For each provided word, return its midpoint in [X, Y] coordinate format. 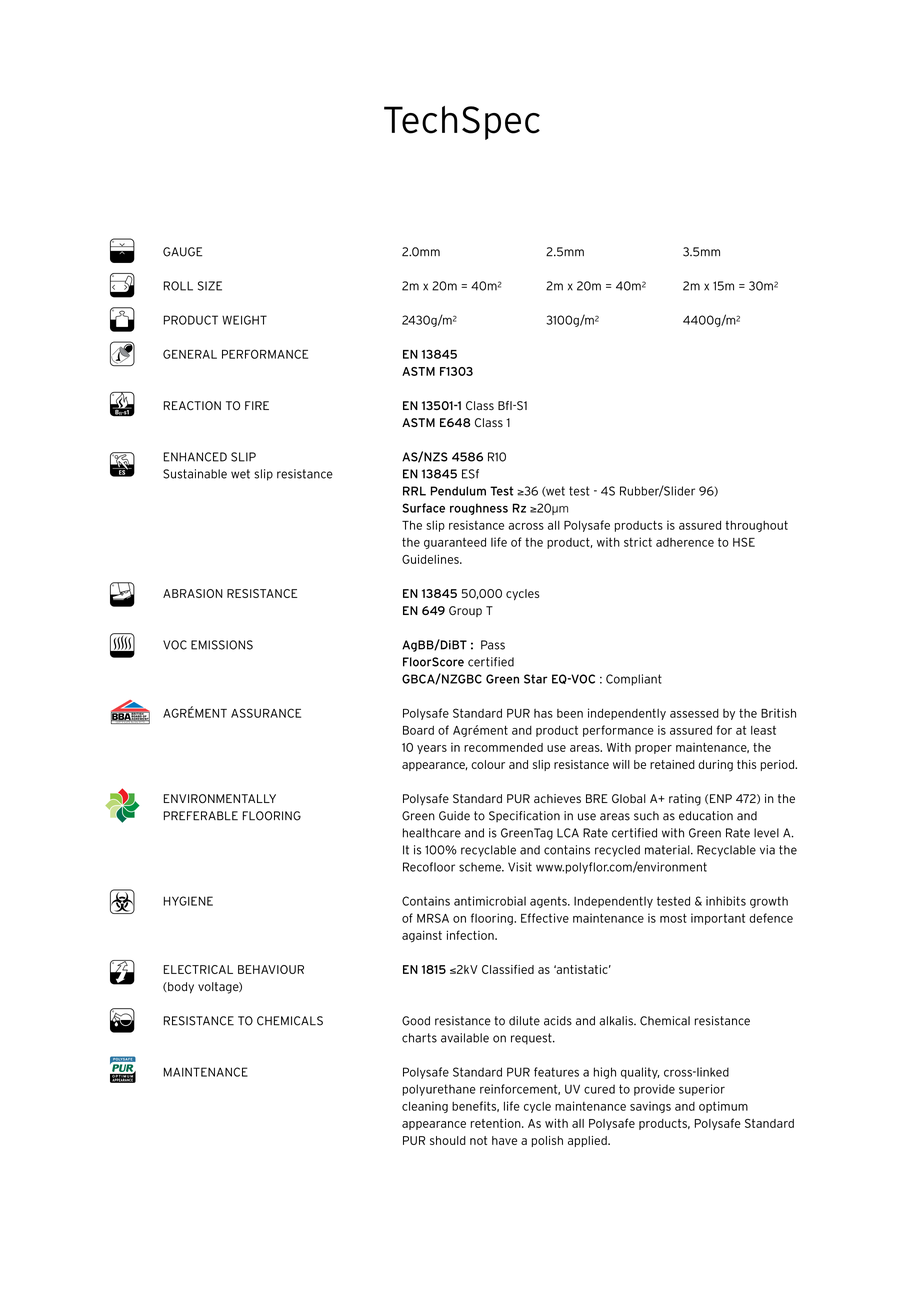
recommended [503, 747]
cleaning [425, 1107]
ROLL [178, 286]
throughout [757, 526]
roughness [479, 509]
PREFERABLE [201, 816]
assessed [694, 713]
